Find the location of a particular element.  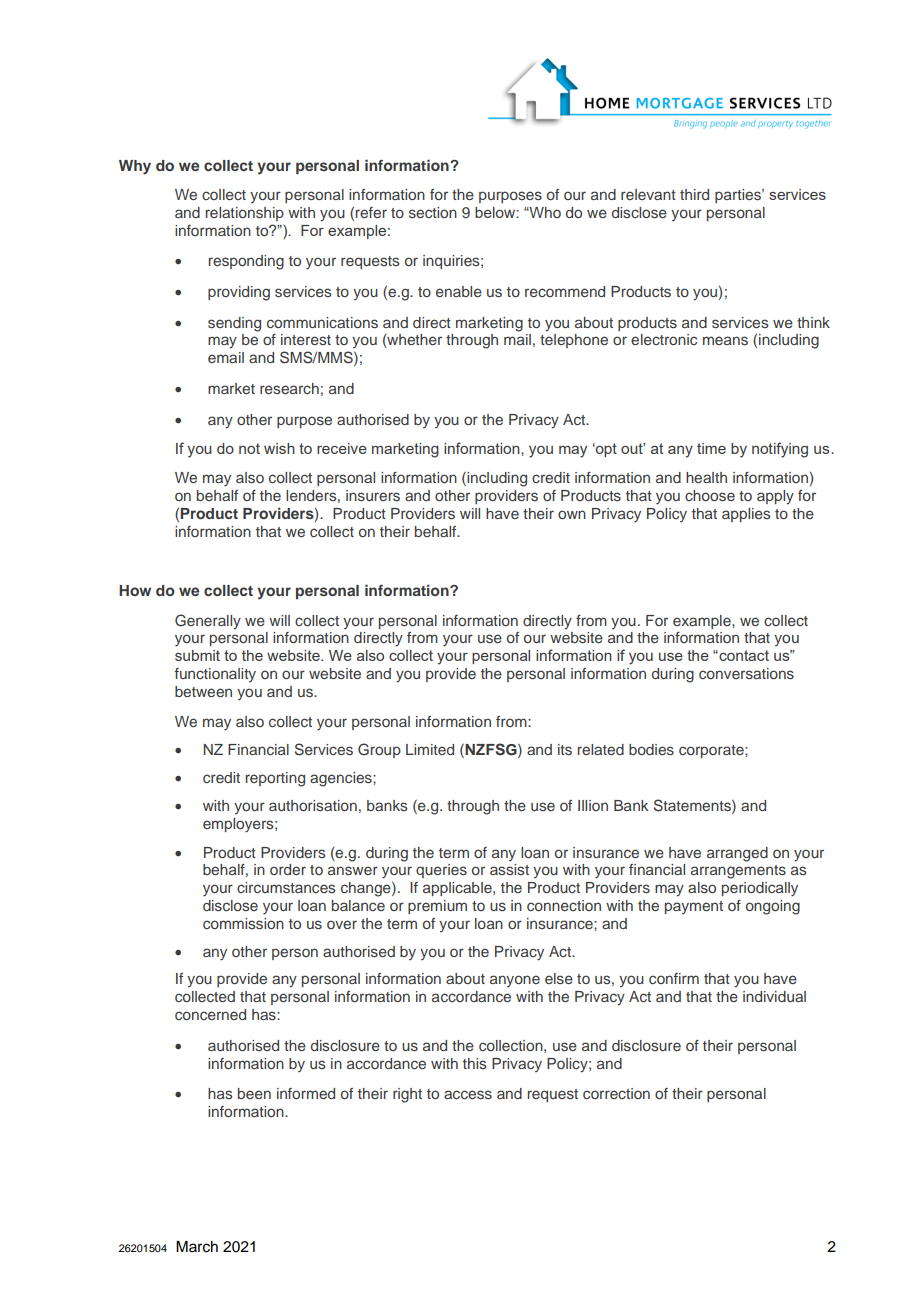

between is located at coordinates (203, 691).
